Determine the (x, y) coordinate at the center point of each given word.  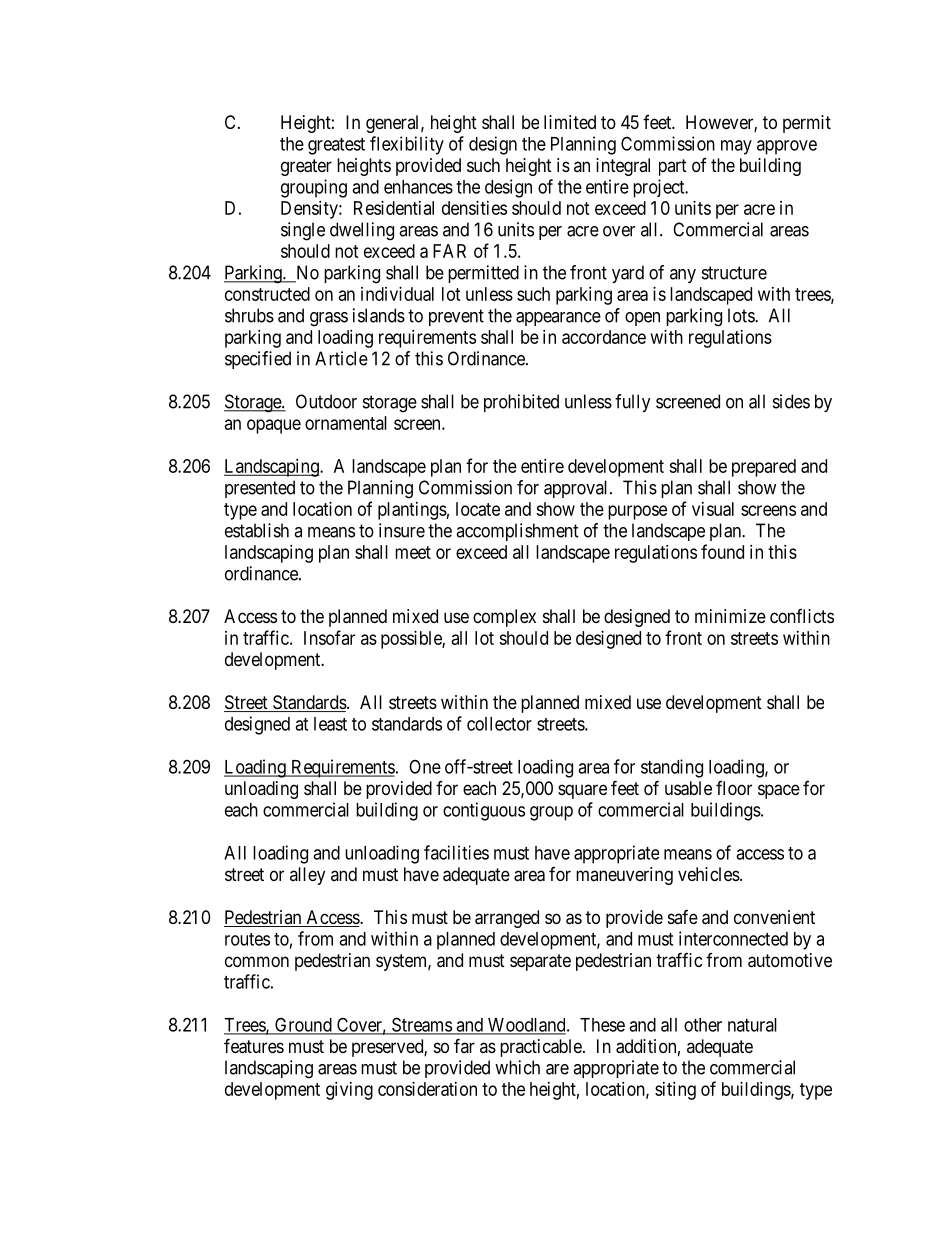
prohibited (521, 403)
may (736, 147)
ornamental (346, 423)
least (330, 724)
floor (734, 788)
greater (306, 167)
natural (752, 1025)
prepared (764, 468)
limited (570, 122)
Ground (303, 1025)
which (517, 1067)
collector (499, 724)
